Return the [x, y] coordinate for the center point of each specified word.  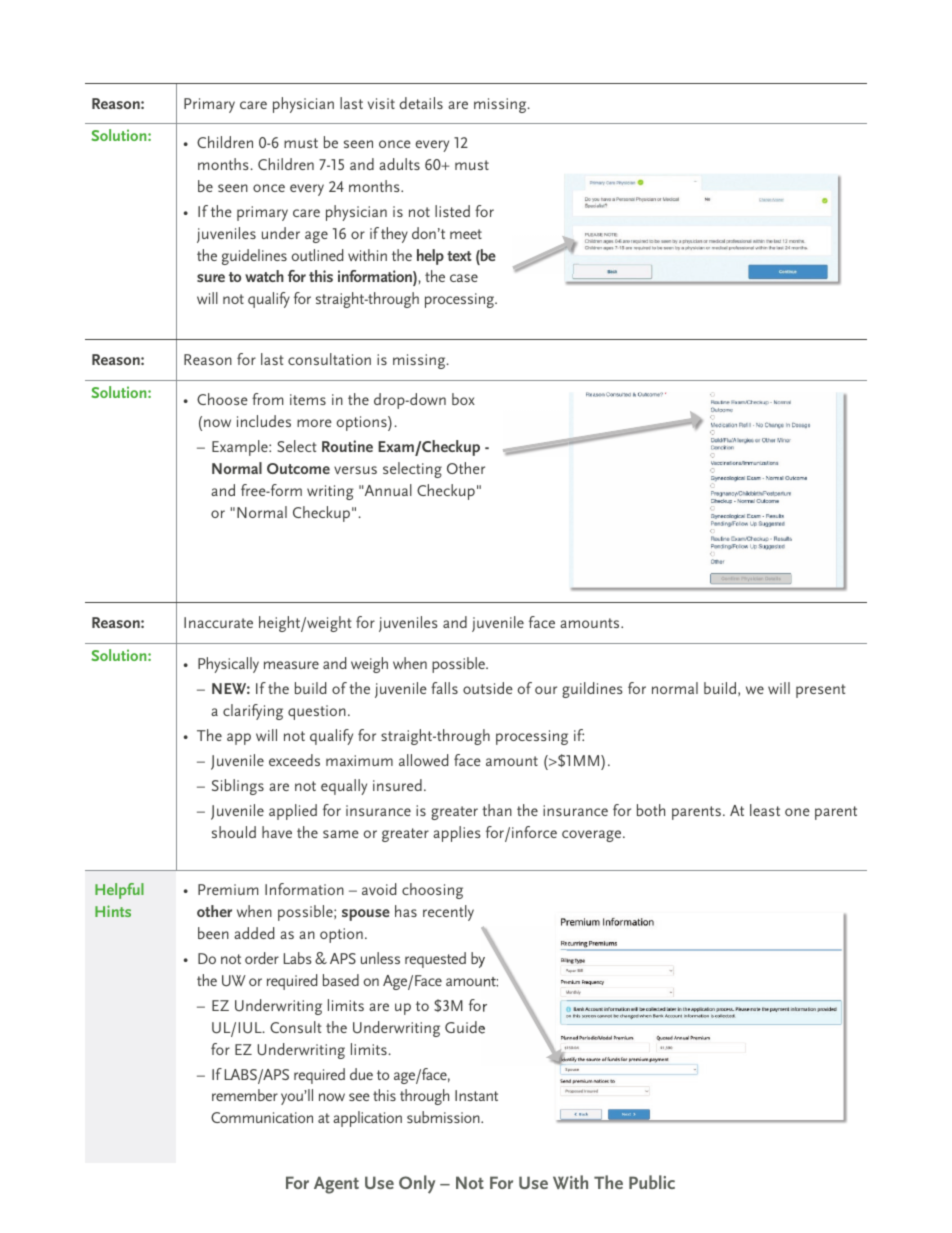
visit [381, 103]
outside [488, 688]
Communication [262, 1117]
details [421, 103]
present [821, 691]
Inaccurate [218, 622]
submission [444, 1117]
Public [652, 1182]
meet [466, 234]
